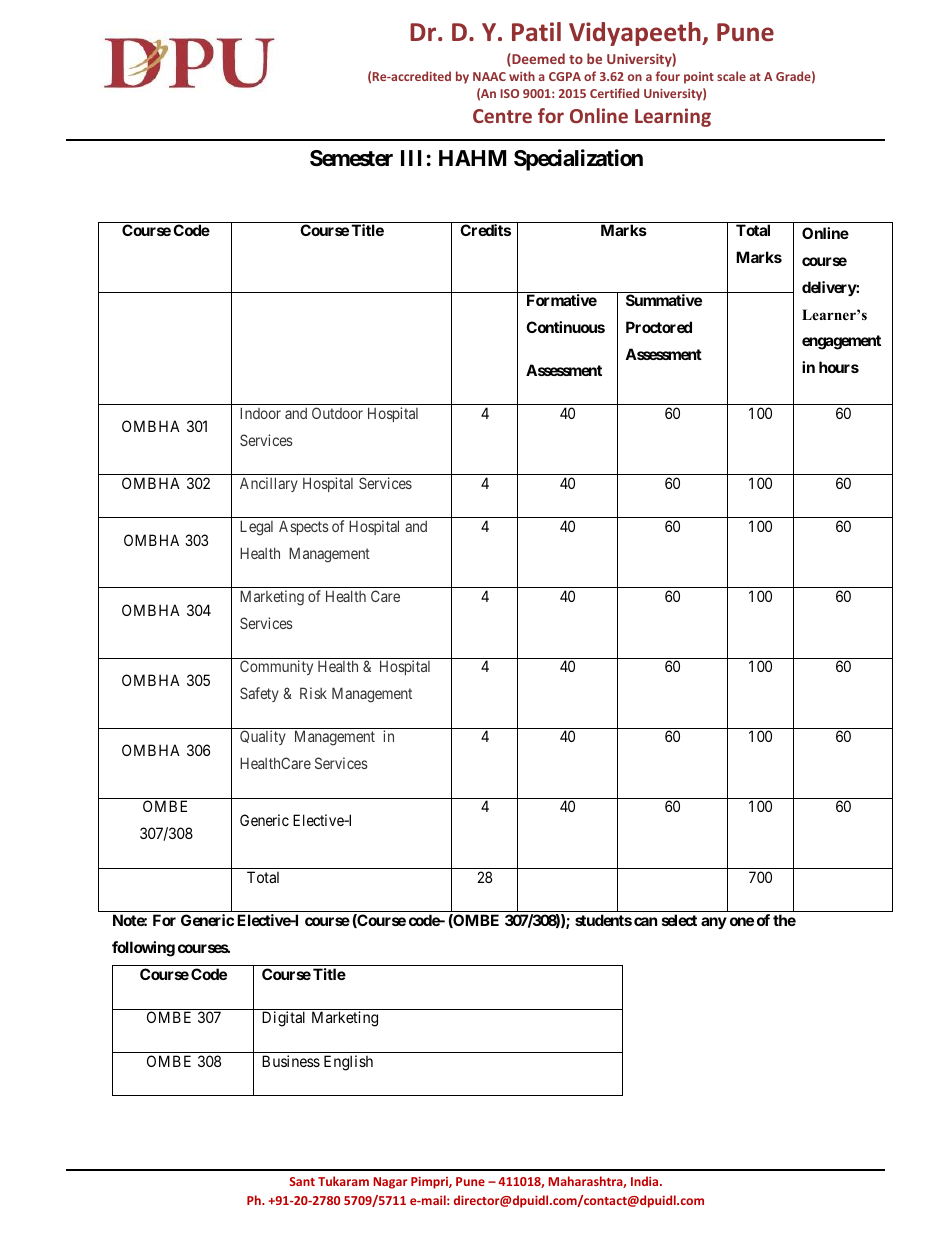 The width and height of the page is (952, 1233). Describe the element at coordinates (143, 949) in the page. I see `following` at that location.
